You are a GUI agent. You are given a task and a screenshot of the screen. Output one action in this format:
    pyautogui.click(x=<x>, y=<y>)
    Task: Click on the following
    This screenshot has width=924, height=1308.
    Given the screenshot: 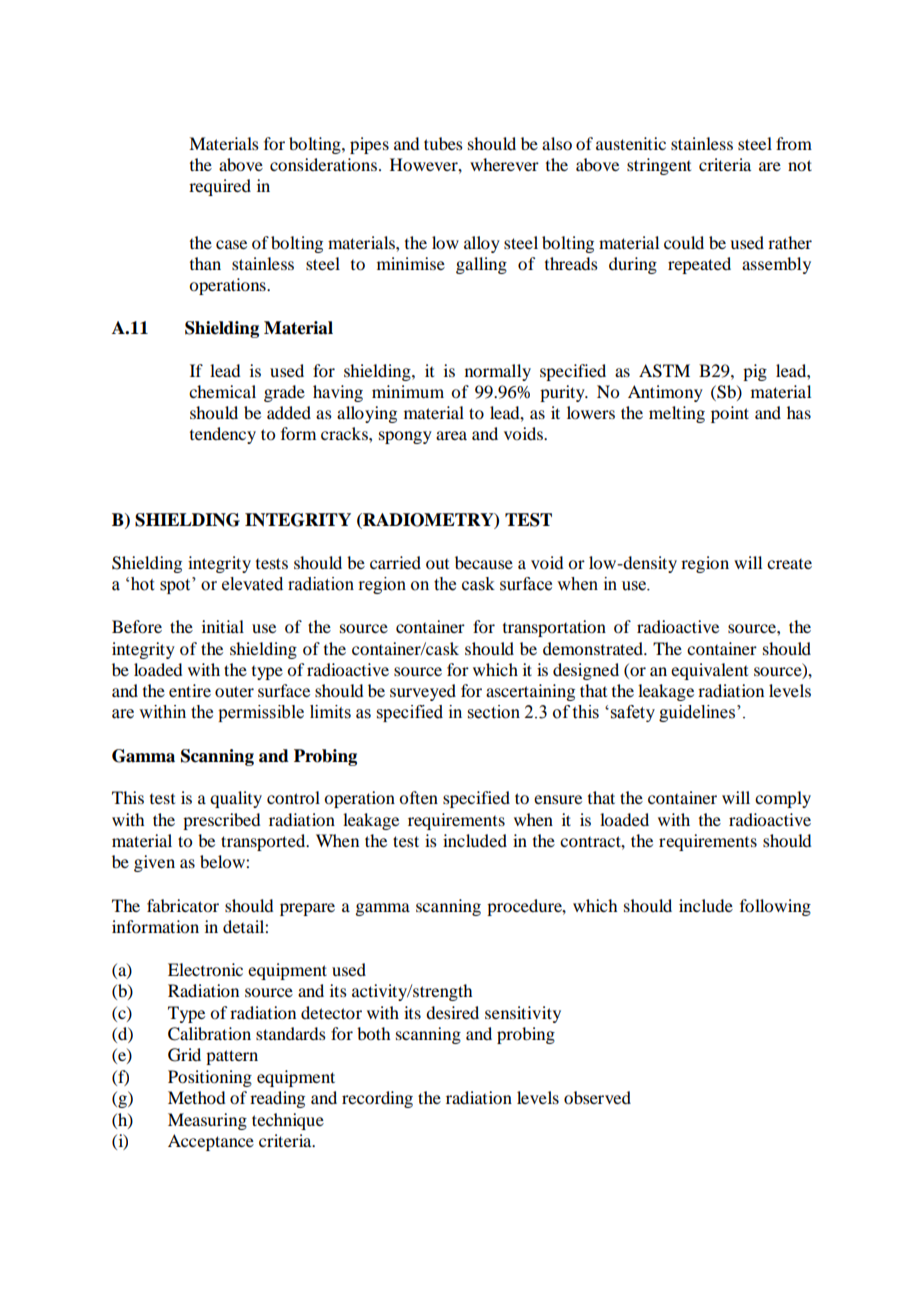 What is the action you would take?
    pyautogui.click(x=775, y=907)
